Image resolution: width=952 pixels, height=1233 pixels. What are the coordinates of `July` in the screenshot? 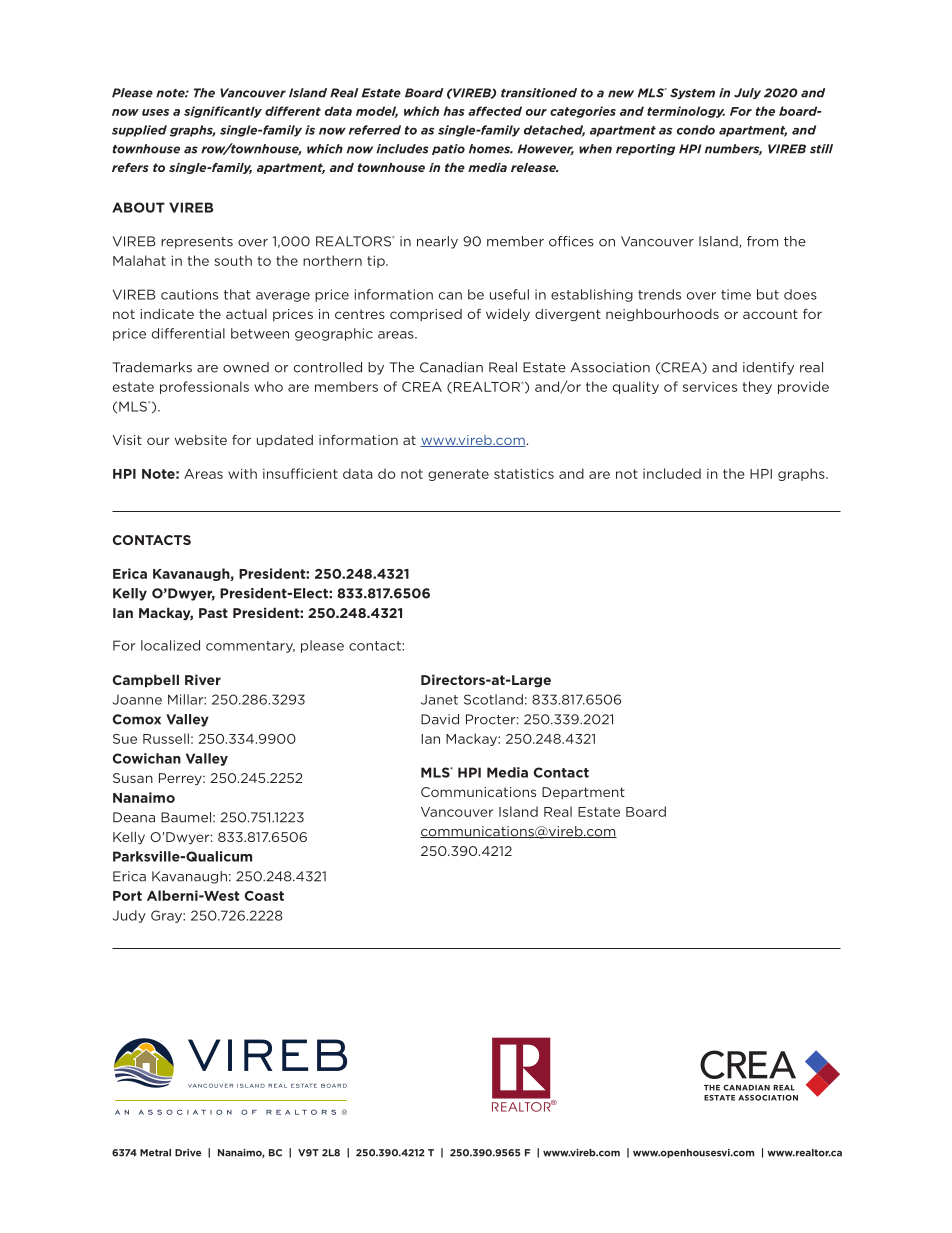 It's located at (747, 93).
